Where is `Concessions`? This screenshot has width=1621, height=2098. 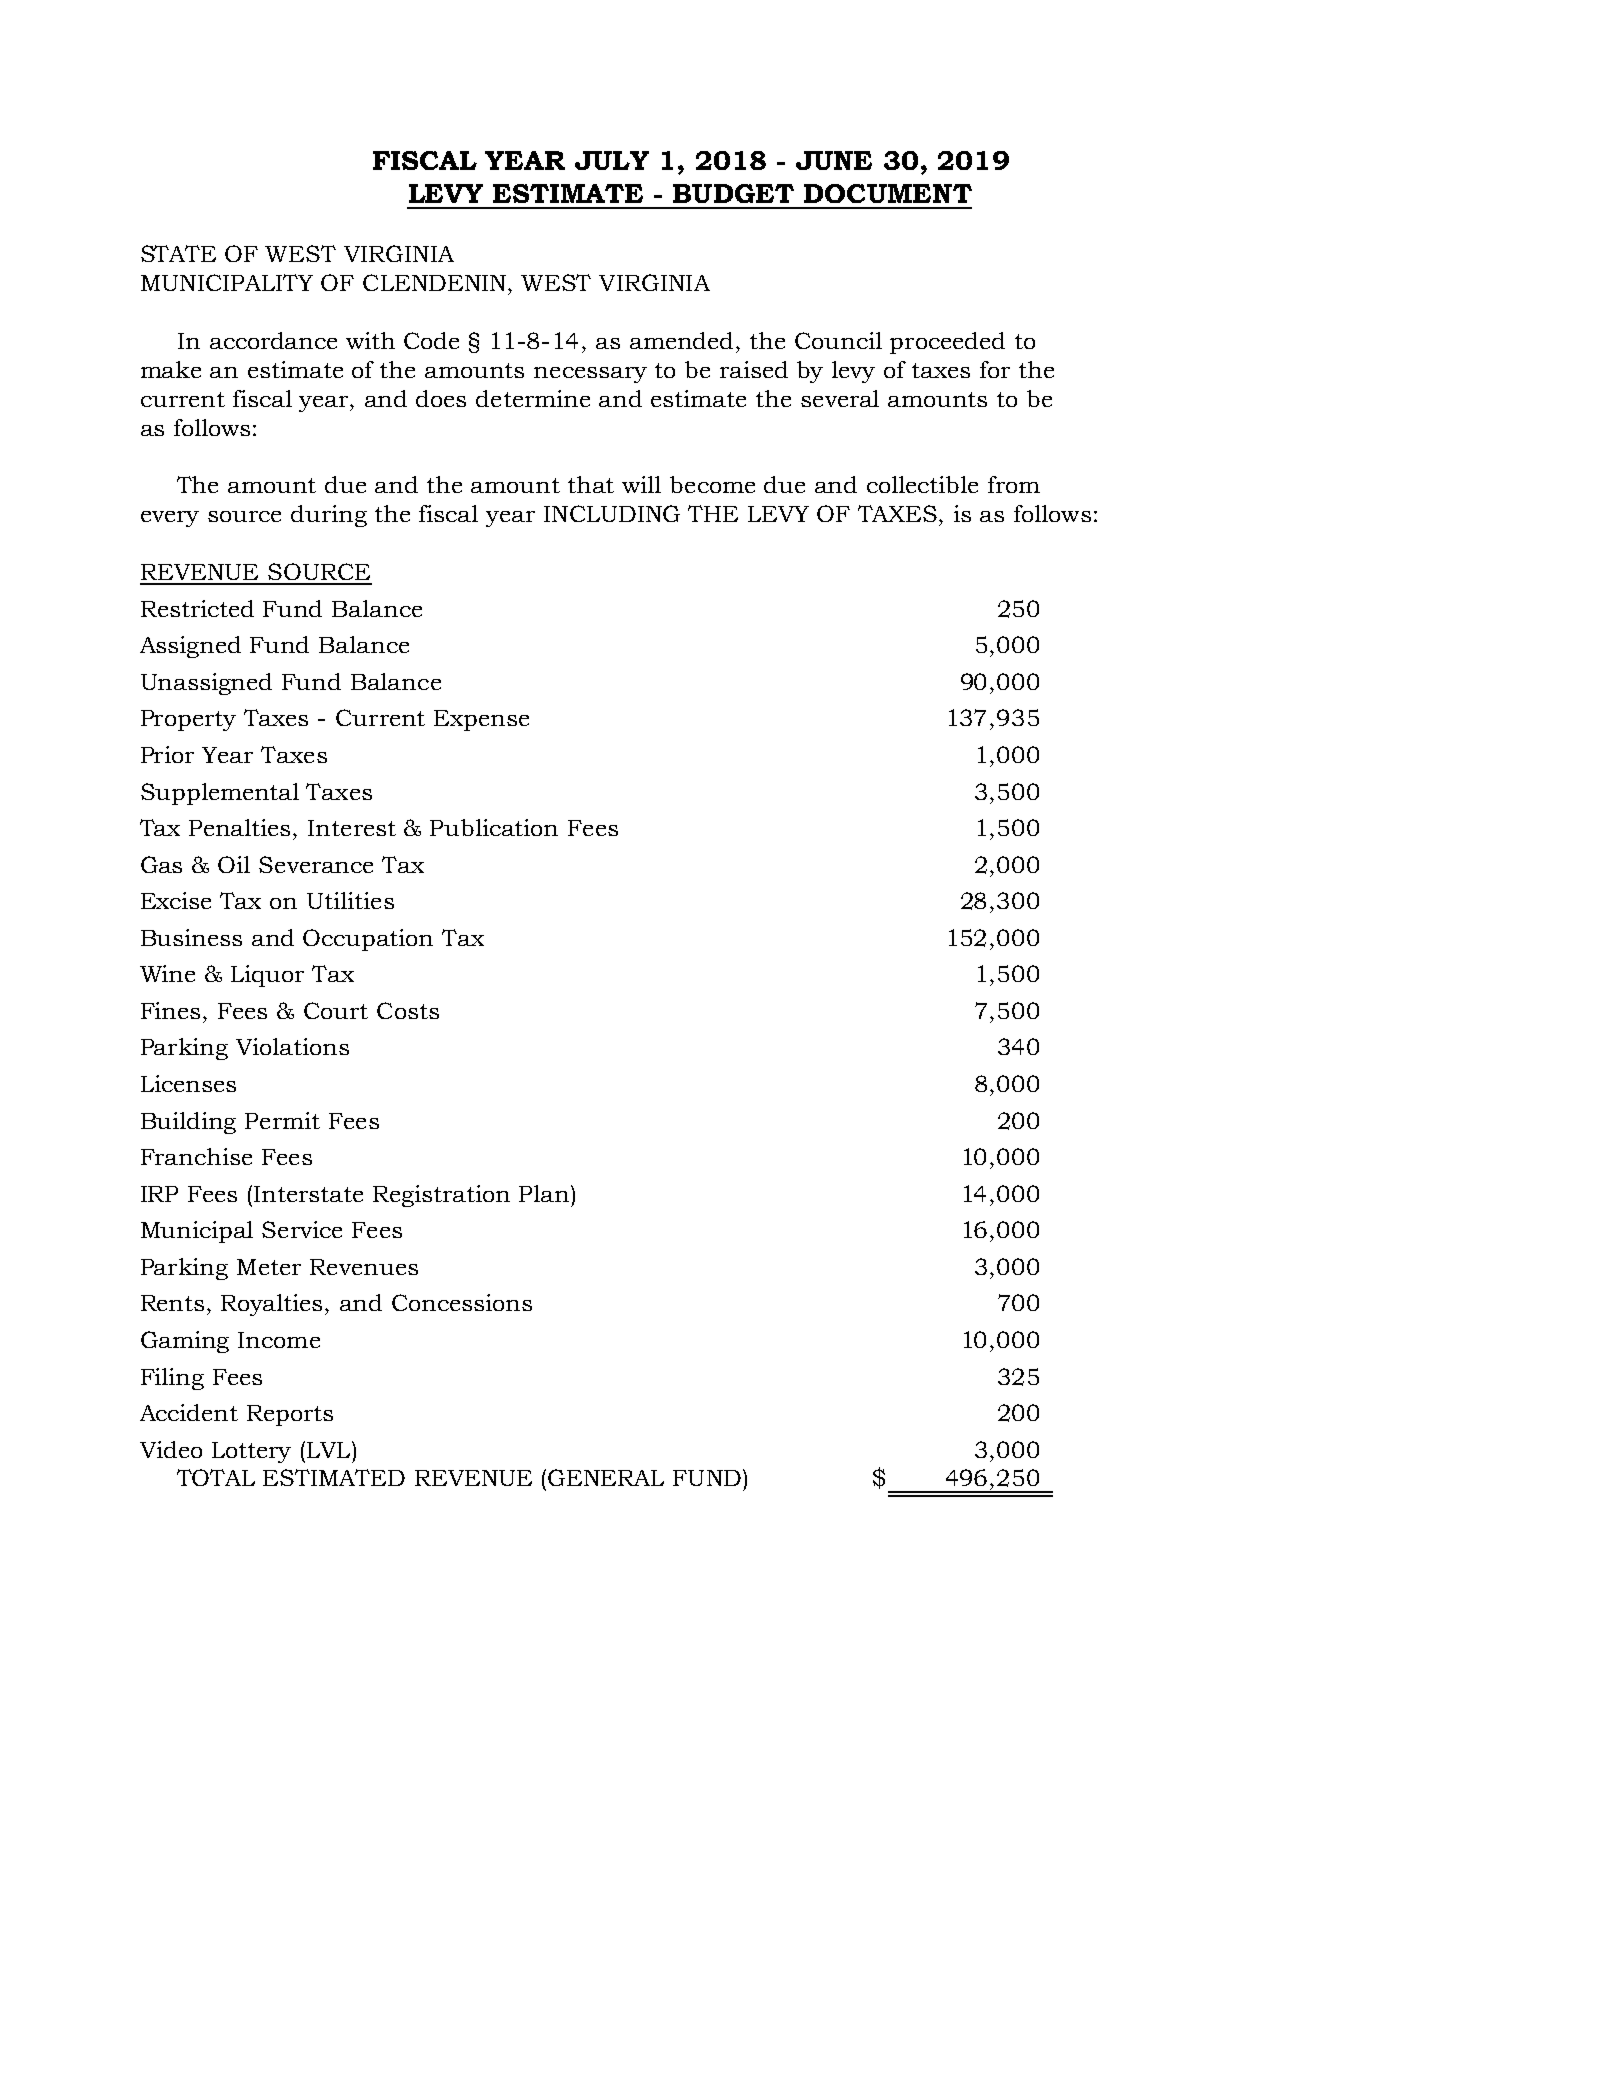 Concessions is located at coordinates (462, 1302).
